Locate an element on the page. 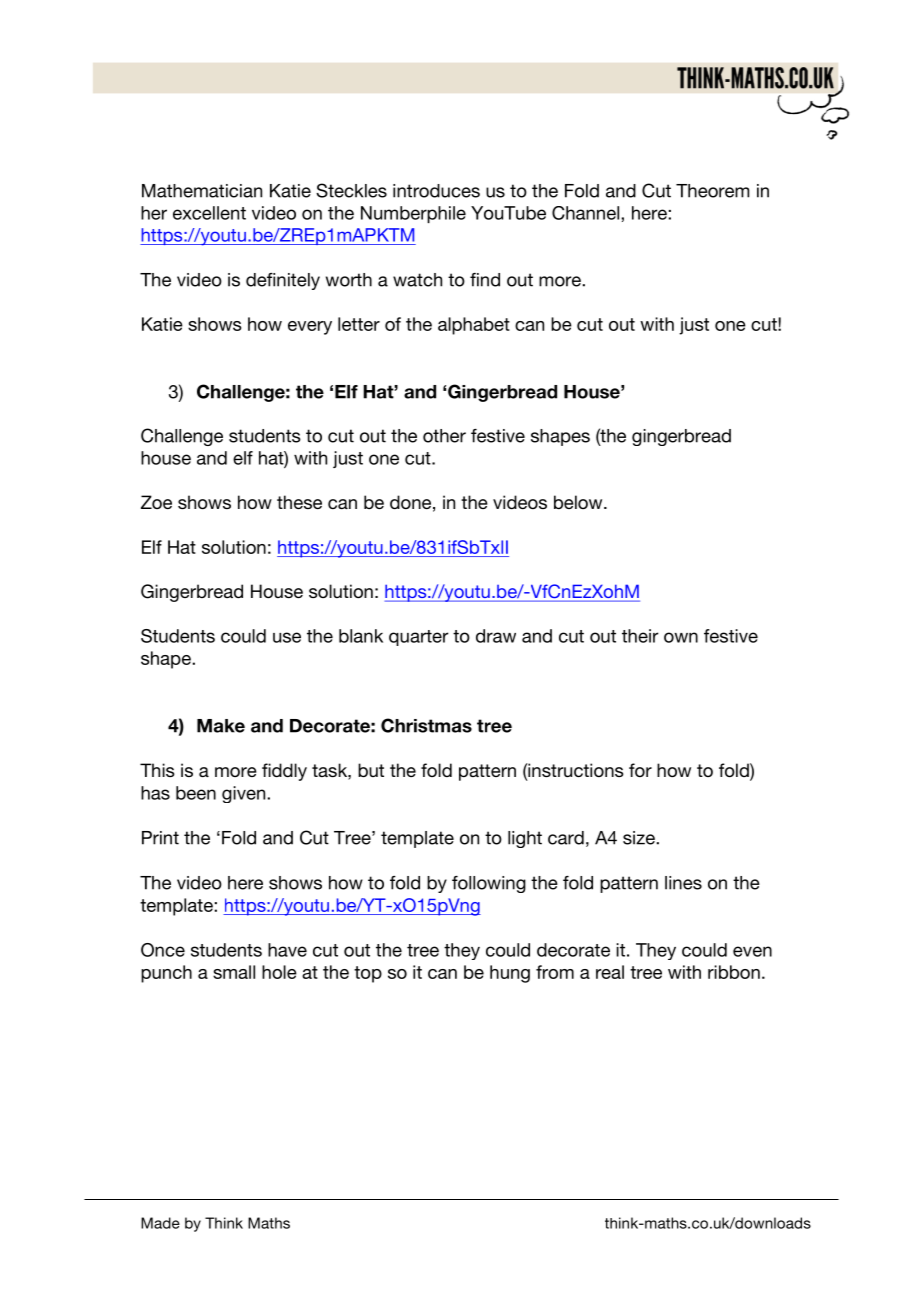 This page has width=924, height=1308. Theorem is located at coordinates (712, 191).
